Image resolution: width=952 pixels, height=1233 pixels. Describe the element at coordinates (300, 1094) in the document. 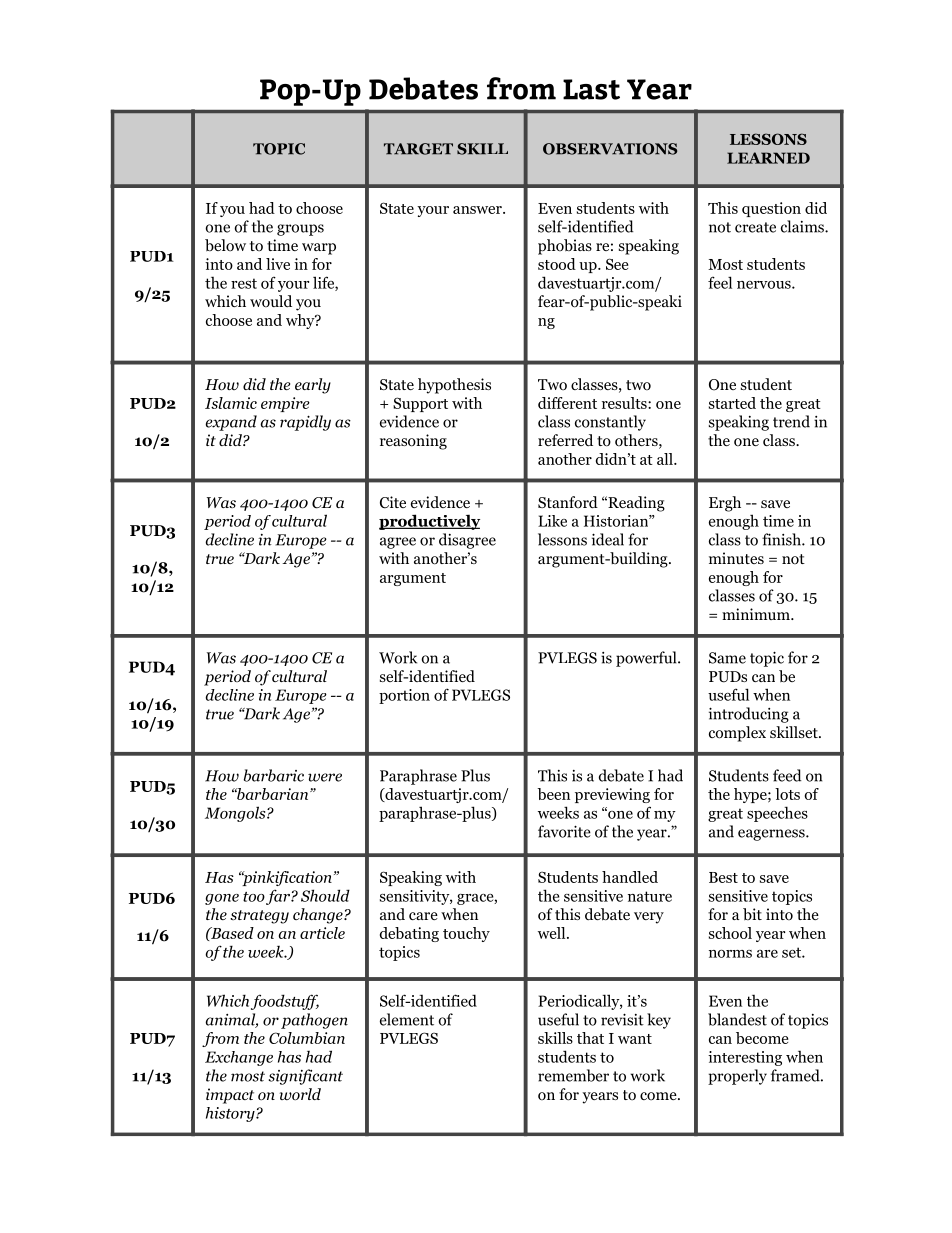

I see `world` at that location.
